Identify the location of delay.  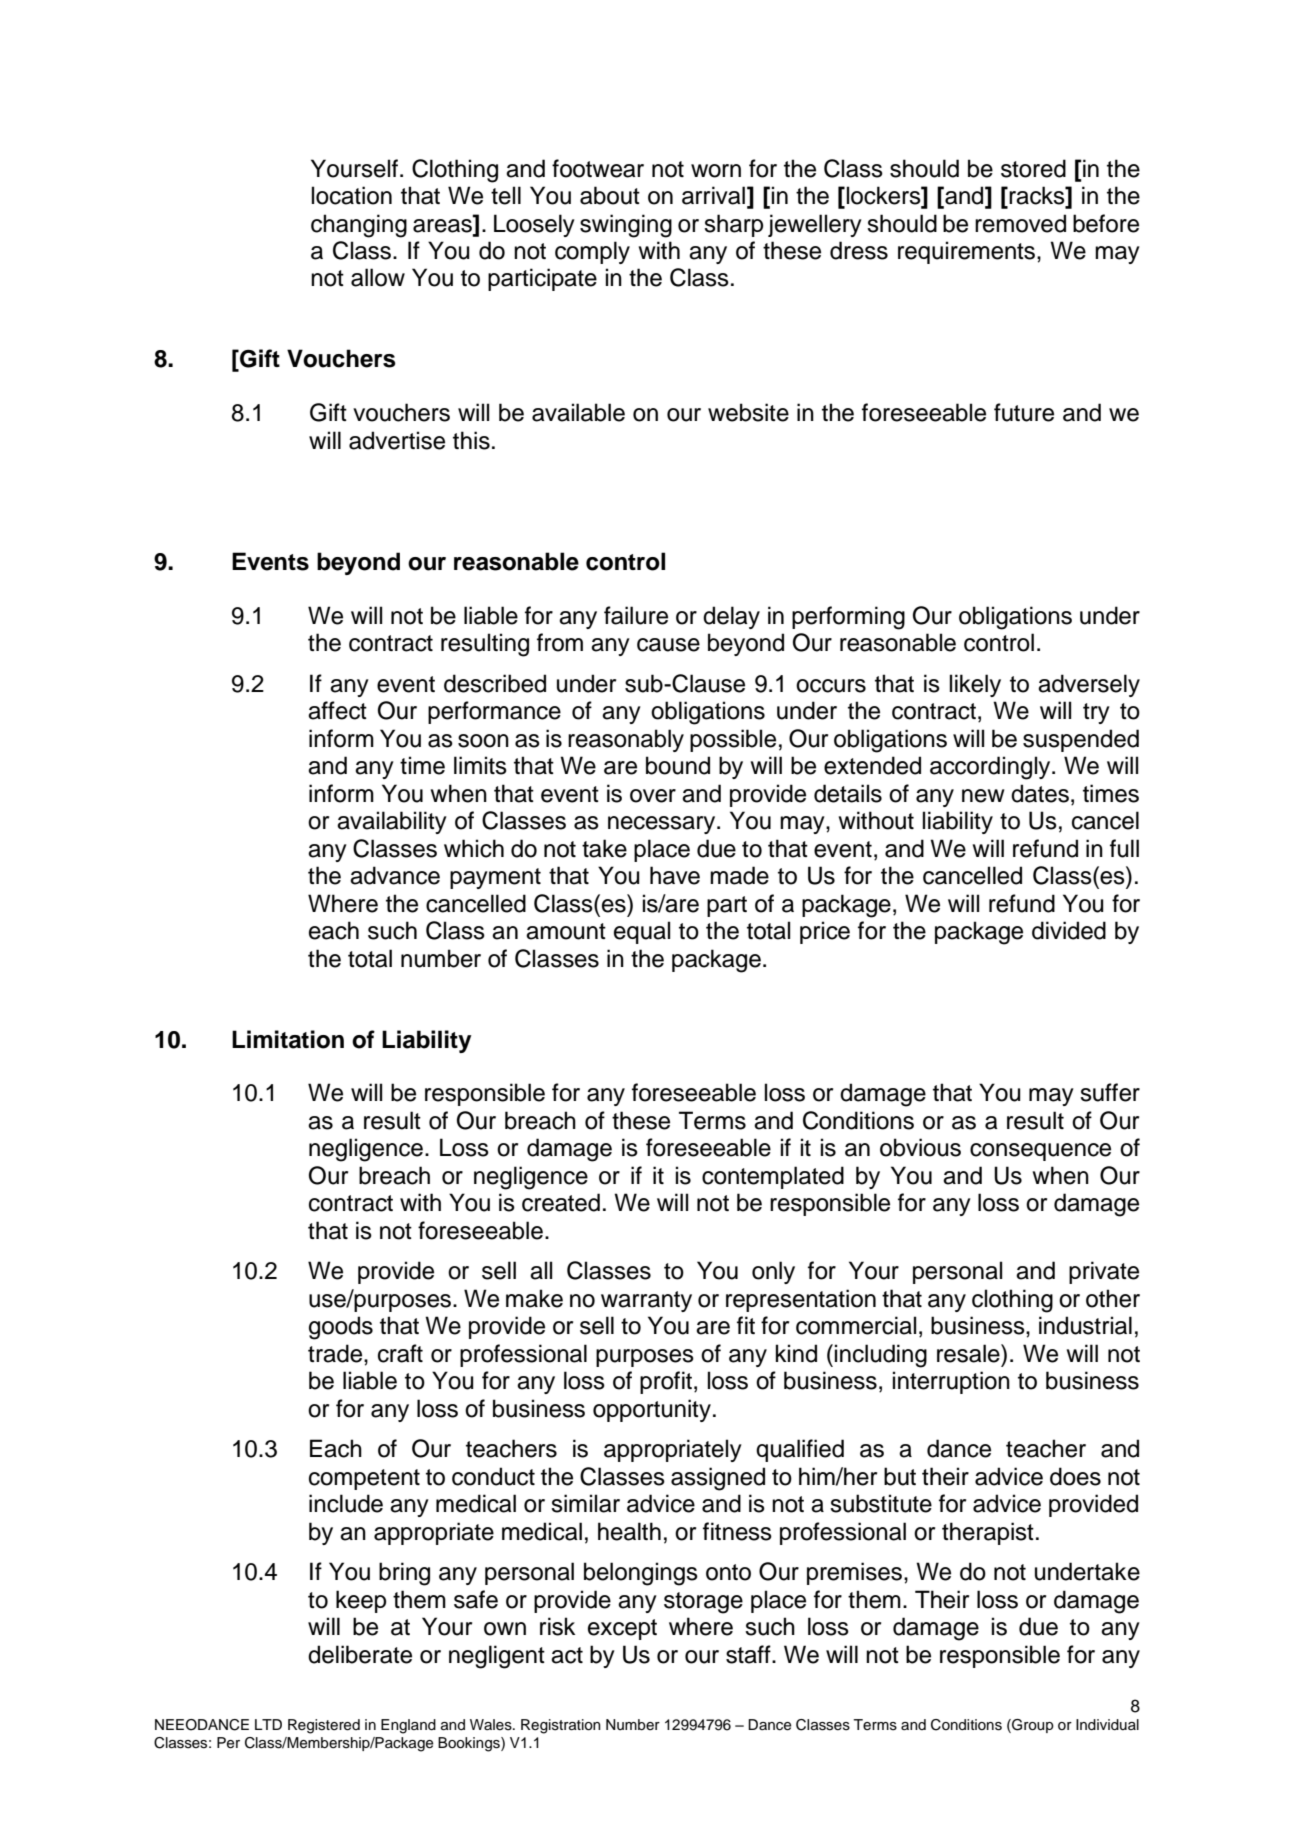
(731, 617).
